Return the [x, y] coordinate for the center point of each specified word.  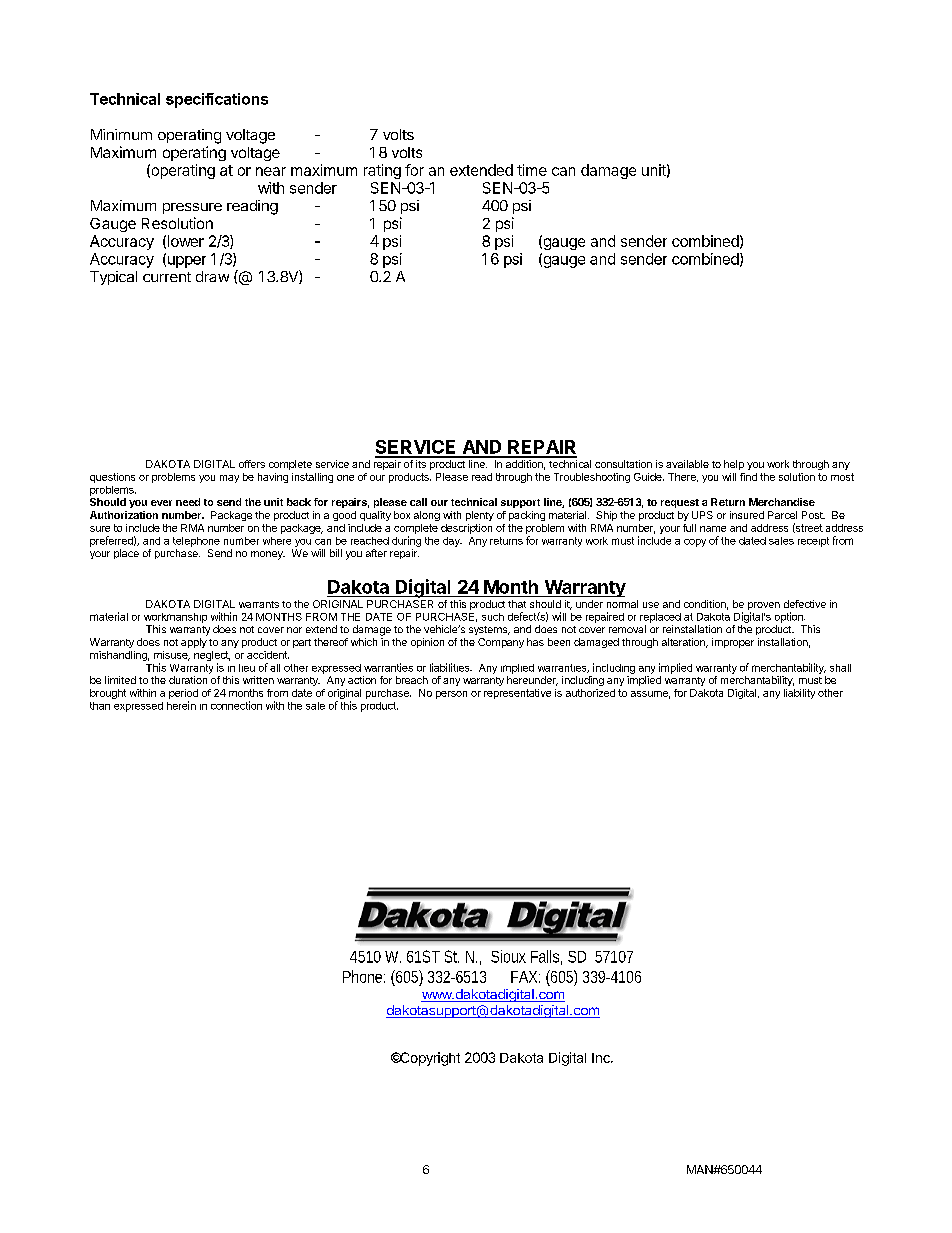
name [713, 529]
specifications [217, 100]
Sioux [508, 956]
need [188, 502]
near [271, 171]
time [532, 170]
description [466, 529]
